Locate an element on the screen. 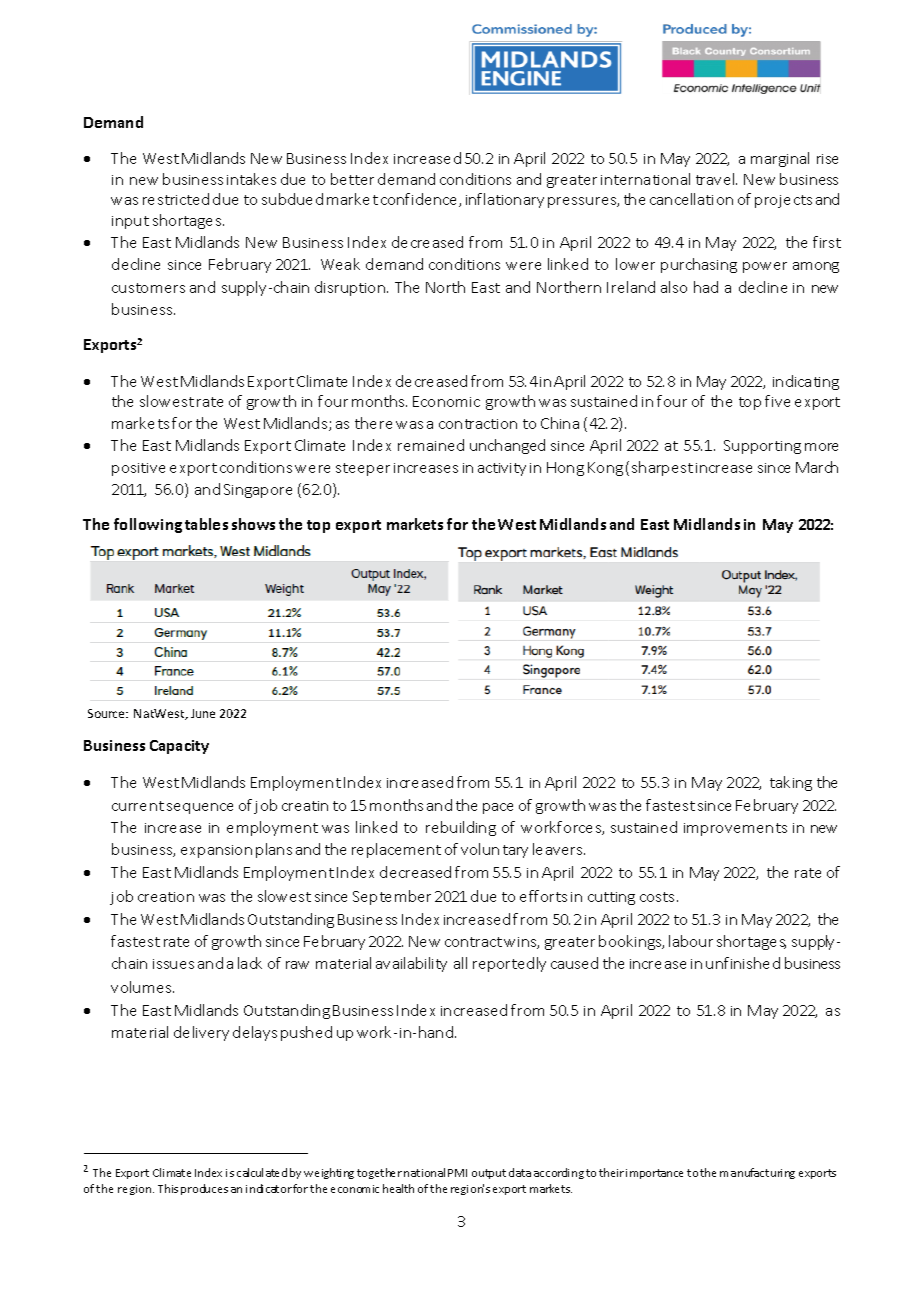 This screenshot has width=924, height=1308. activity is located at coordinates (502, 469).
